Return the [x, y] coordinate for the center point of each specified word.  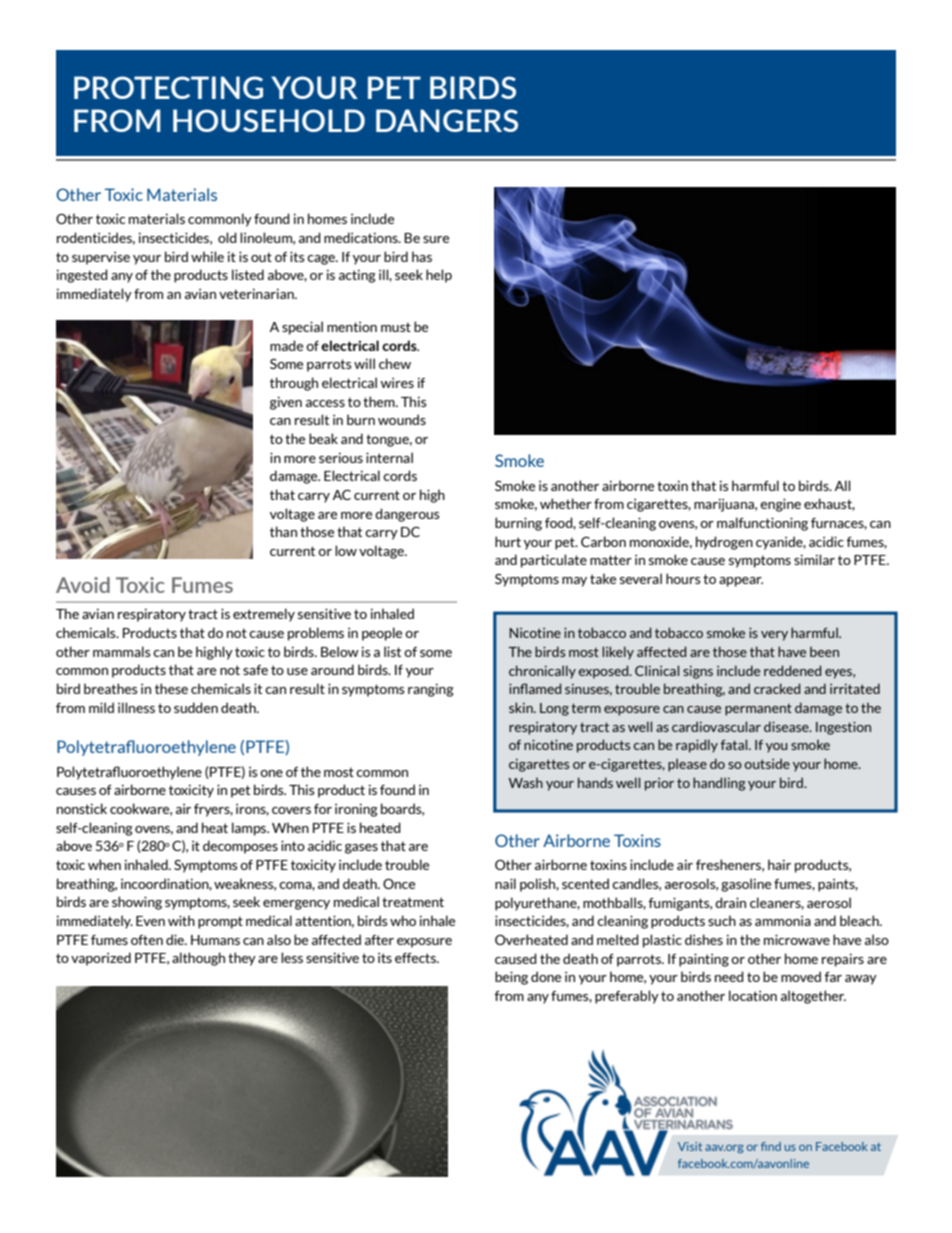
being [511, 978]
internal [389, 457]
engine [780, 505]
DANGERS [447, 120]
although [198, 959]
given [286, 403]
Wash [526, 782]
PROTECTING [168, 87]
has [422, 256]
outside [767, 763]
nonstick [82, 808]
